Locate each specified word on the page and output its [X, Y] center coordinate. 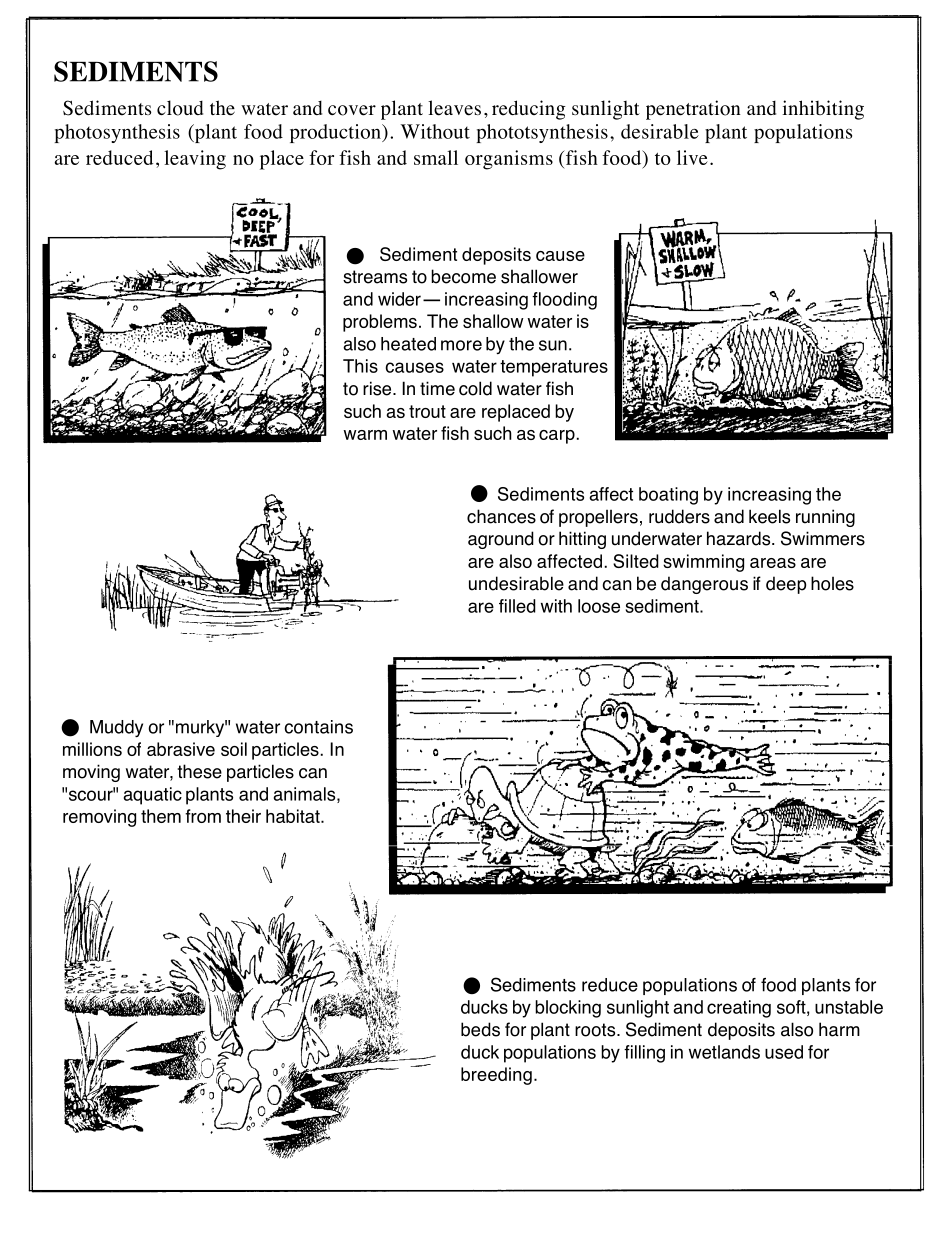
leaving [195, 160]
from [203, 816]
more [461, 345]
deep [786, 585]
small [436, 157]
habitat [294, 816]
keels [769, 516]
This [360, 366]
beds [480, 1029]
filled [517, 606]
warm [365, 435]
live [692, 157]
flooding [564, 301]
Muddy [116, 728]
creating [739, 1009]
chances [501, 516]
